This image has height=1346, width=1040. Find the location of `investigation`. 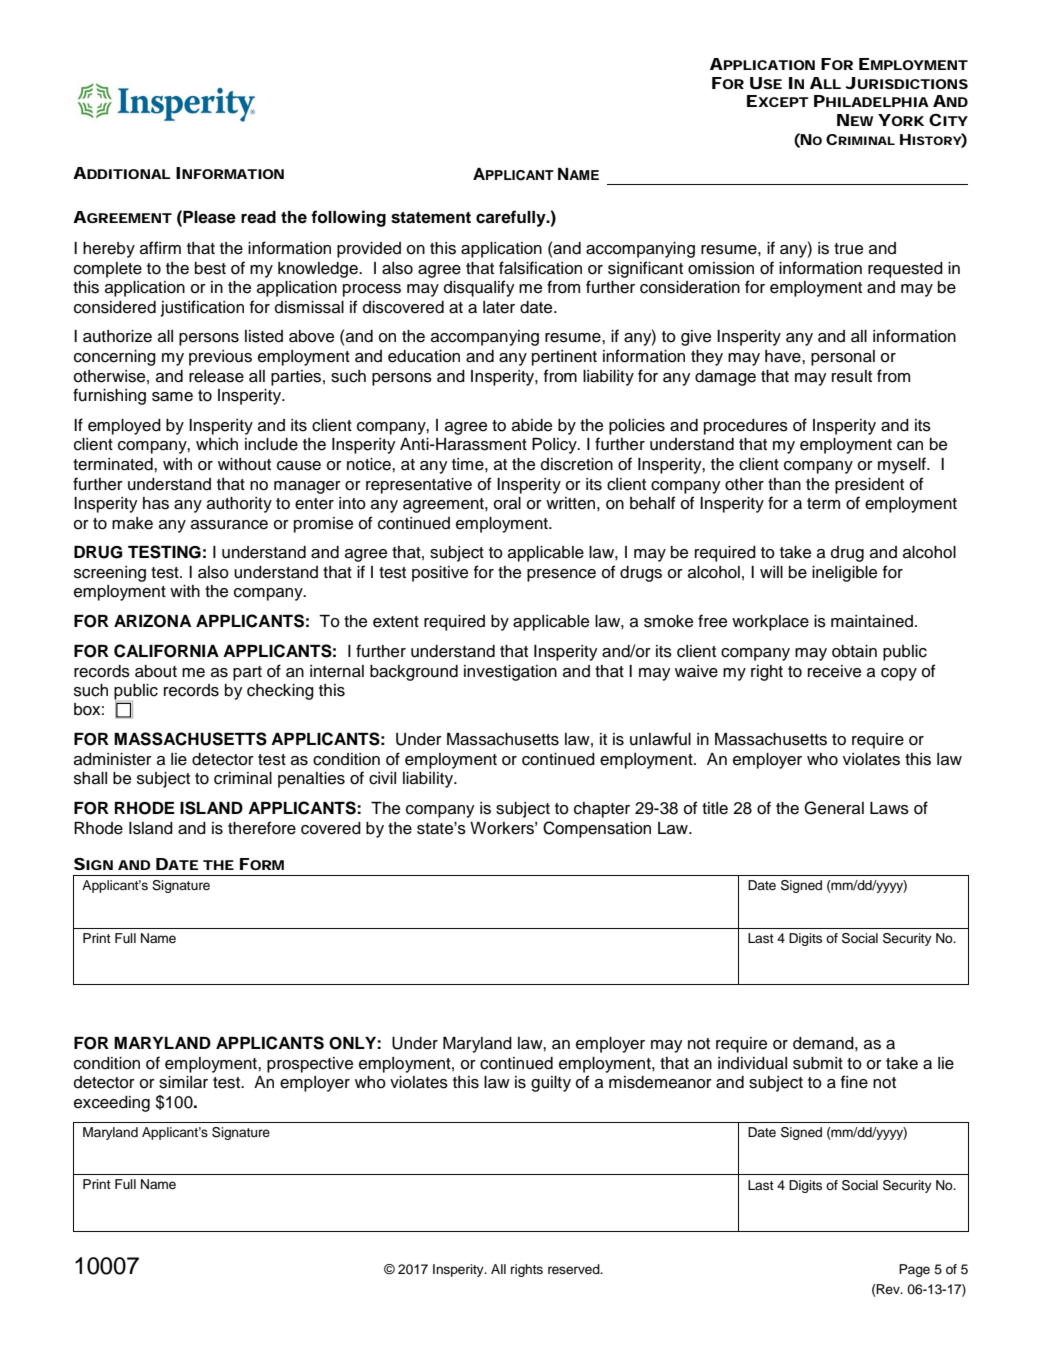

investigation is located at coordinates (510, 673).
